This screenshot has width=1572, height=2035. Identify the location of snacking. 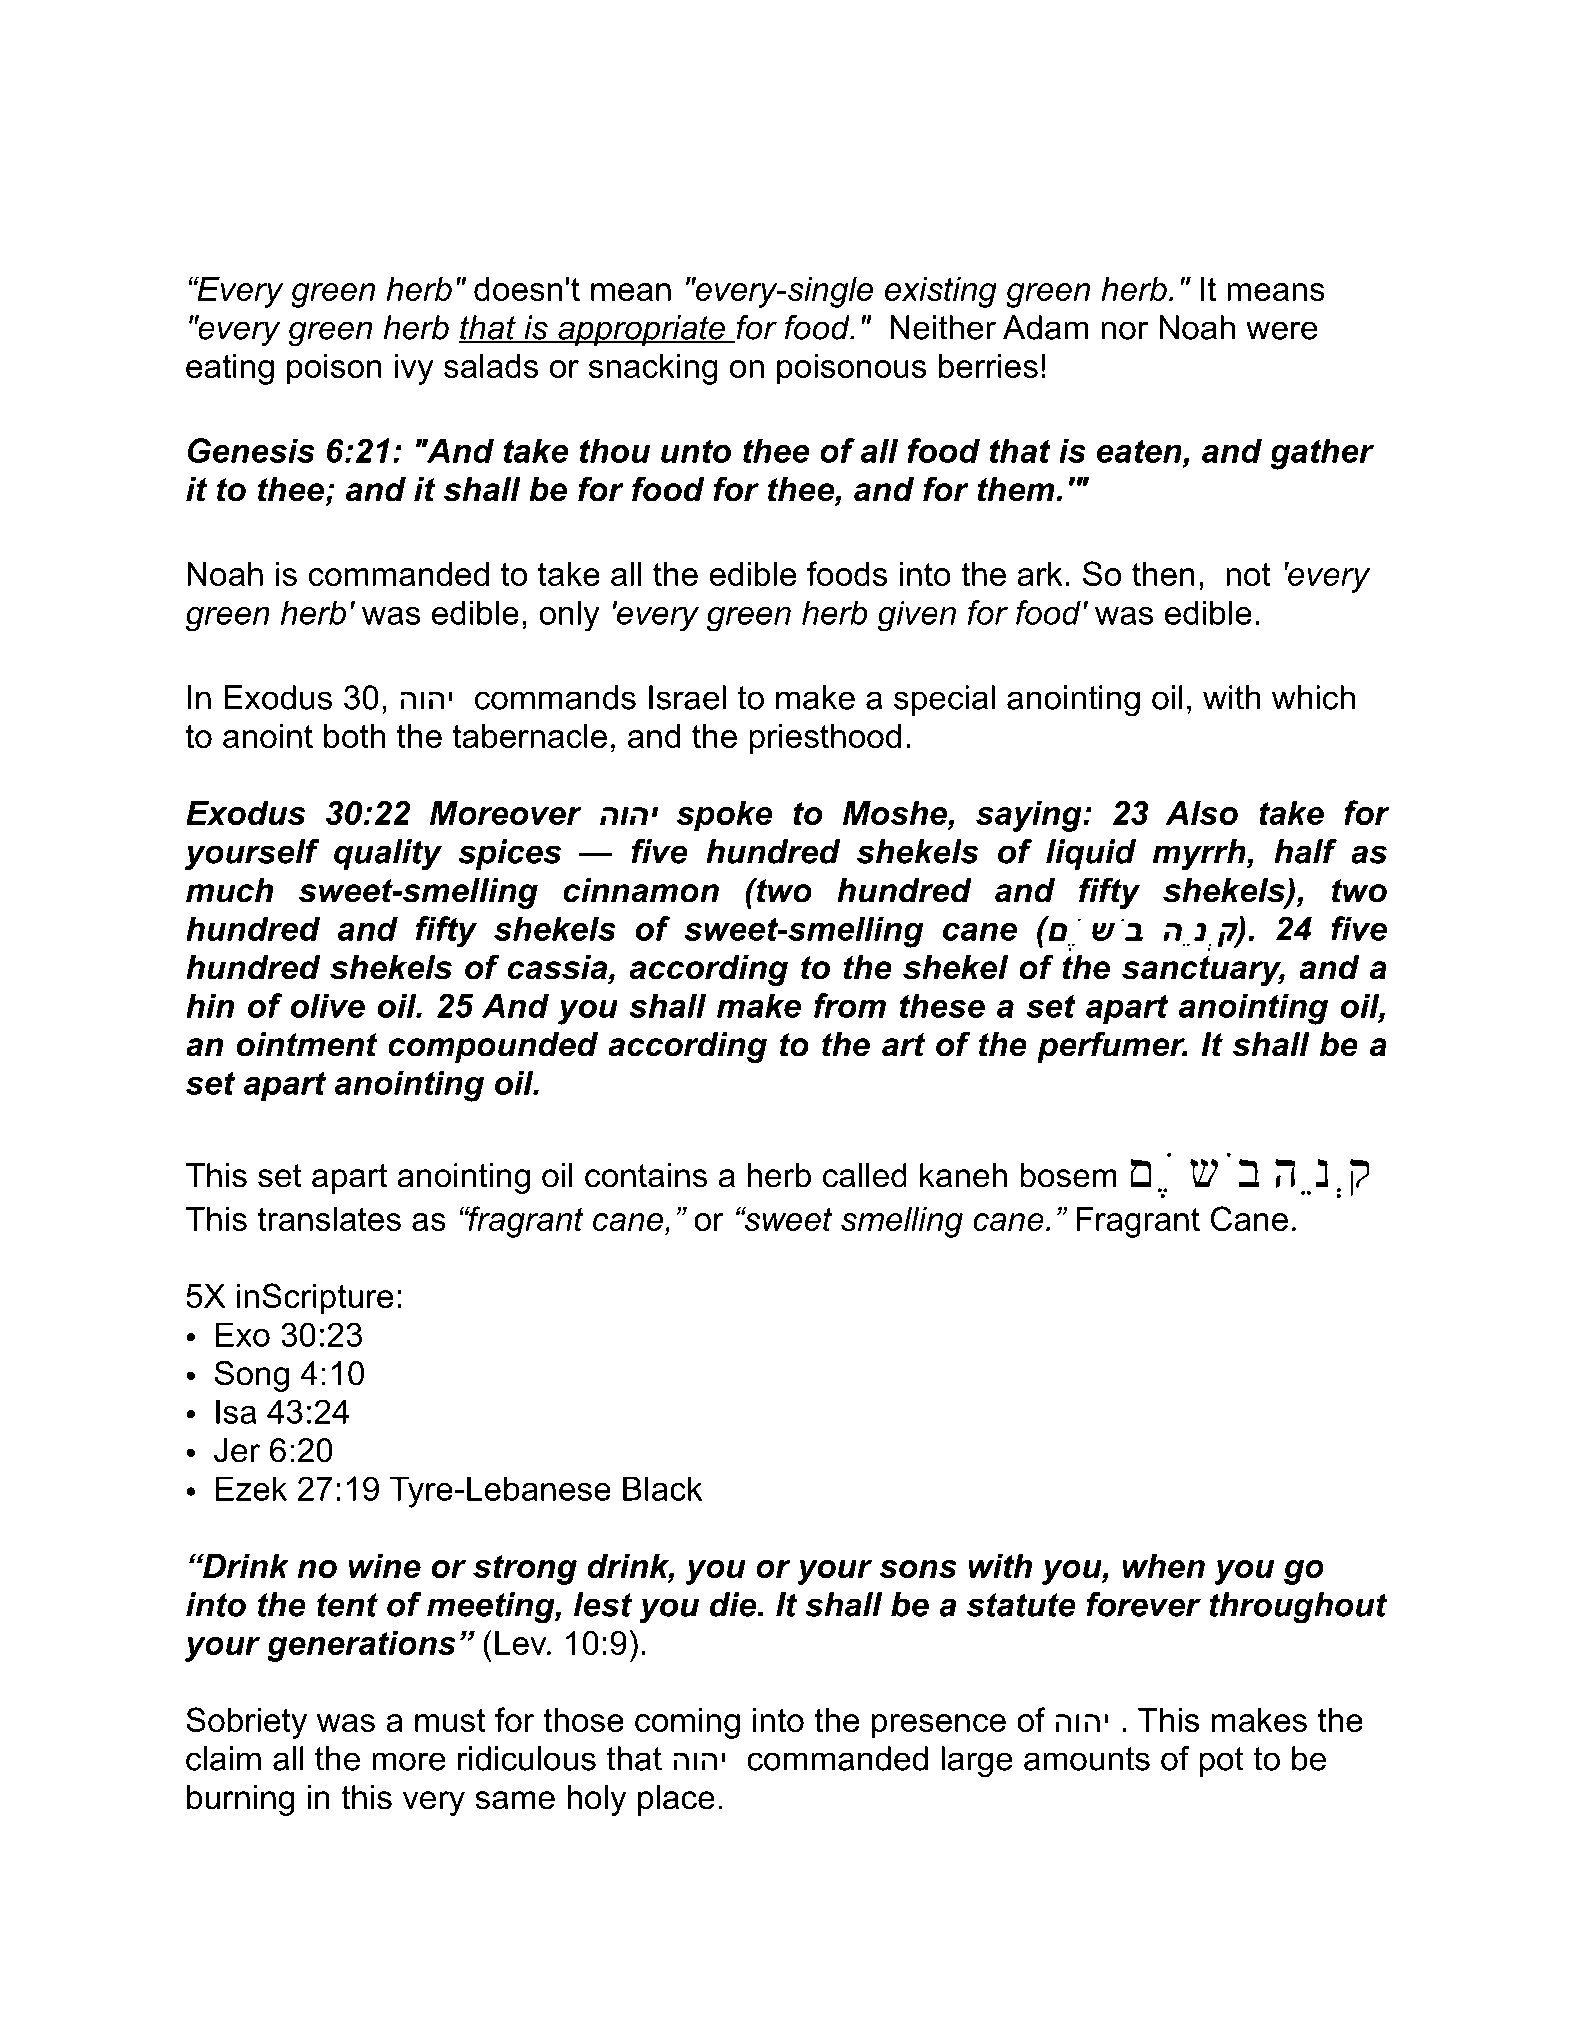
(653, 369).
